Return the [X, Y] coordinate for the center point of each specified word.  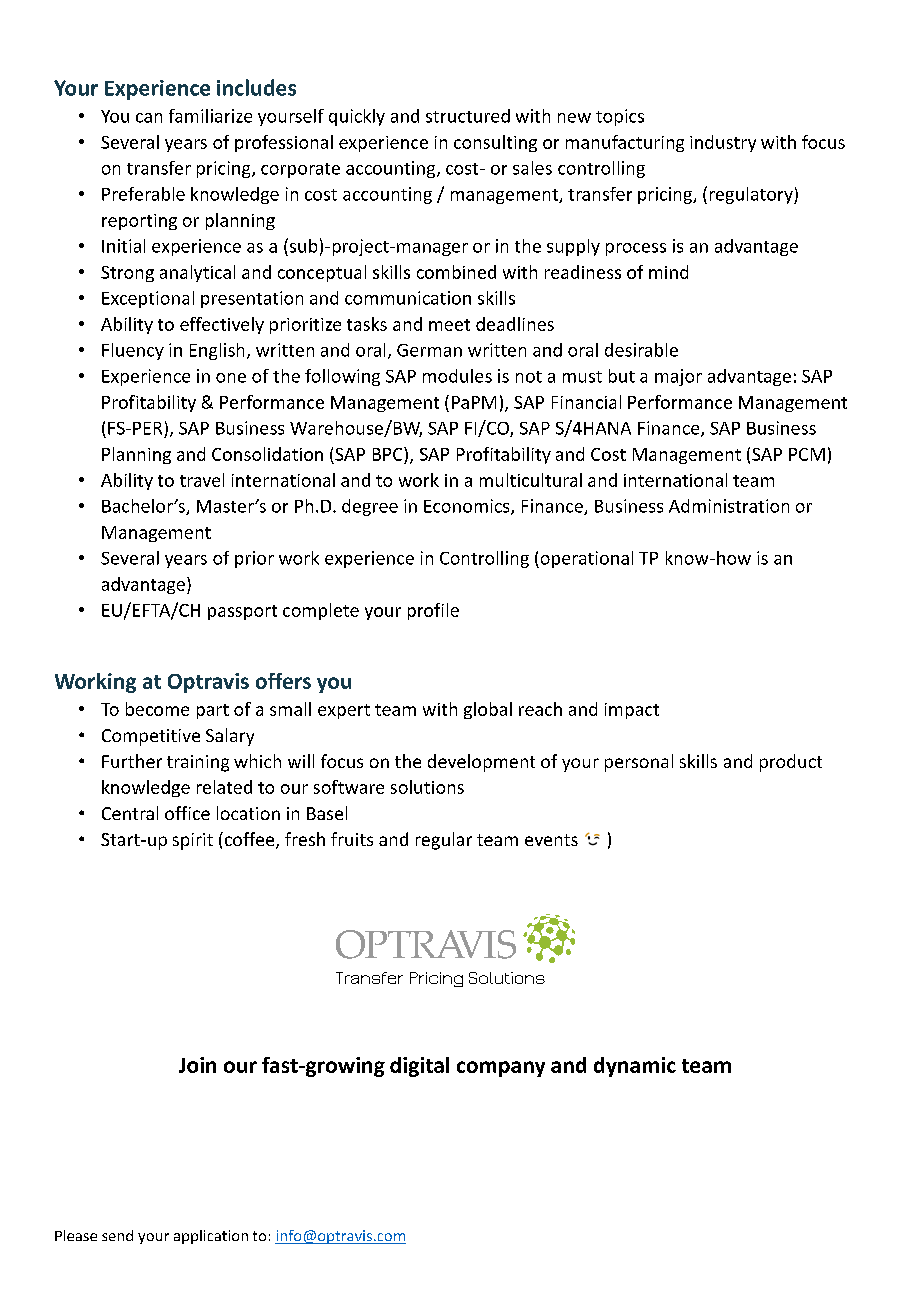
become [157, 709]
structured [468, 116]
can [149, 118]
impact [632, 711]
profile [433, 611]
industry [723, 143]
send [117, 1235]
